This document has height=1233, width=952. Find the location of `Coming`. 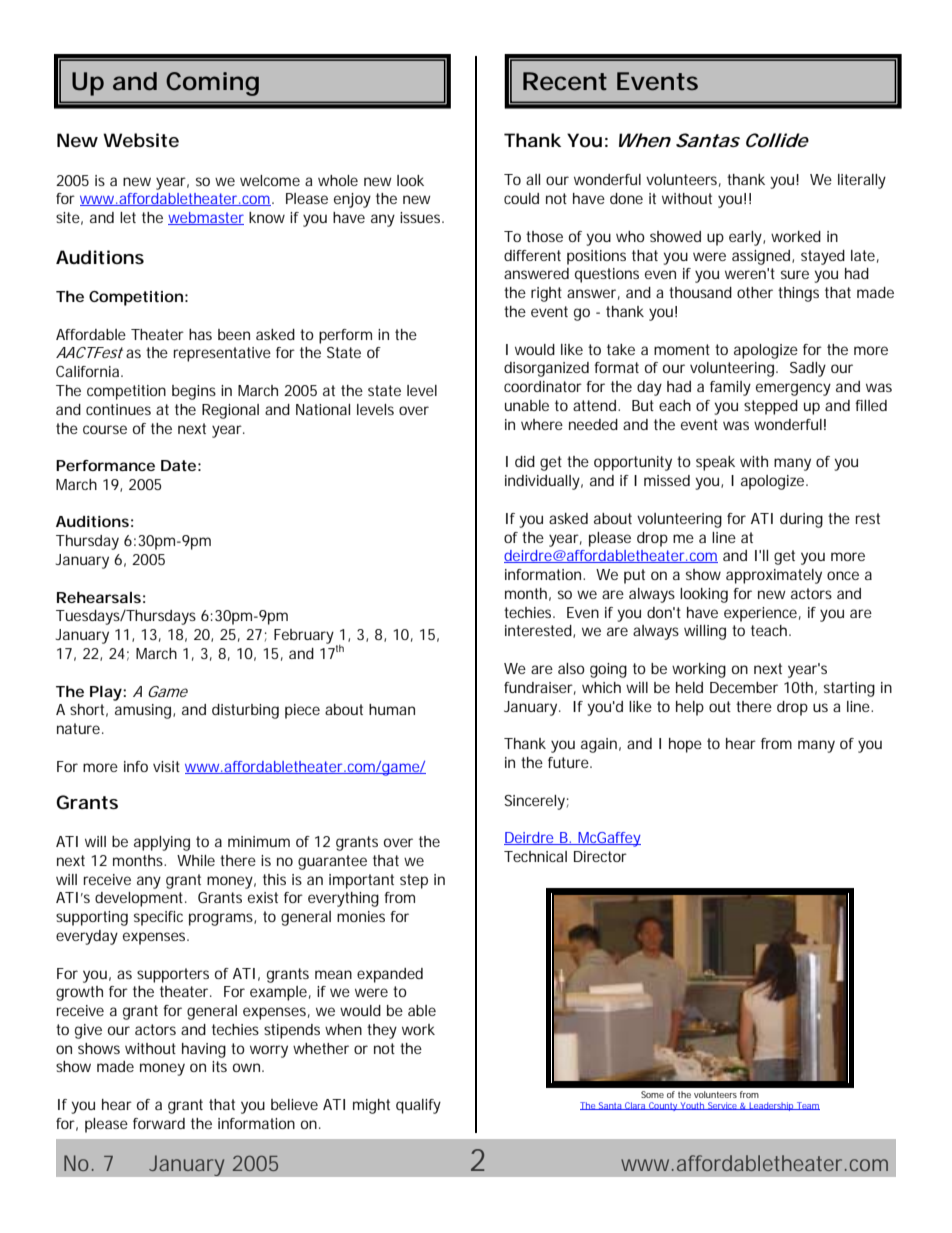

Coming is located at coordinates (212, 84).
